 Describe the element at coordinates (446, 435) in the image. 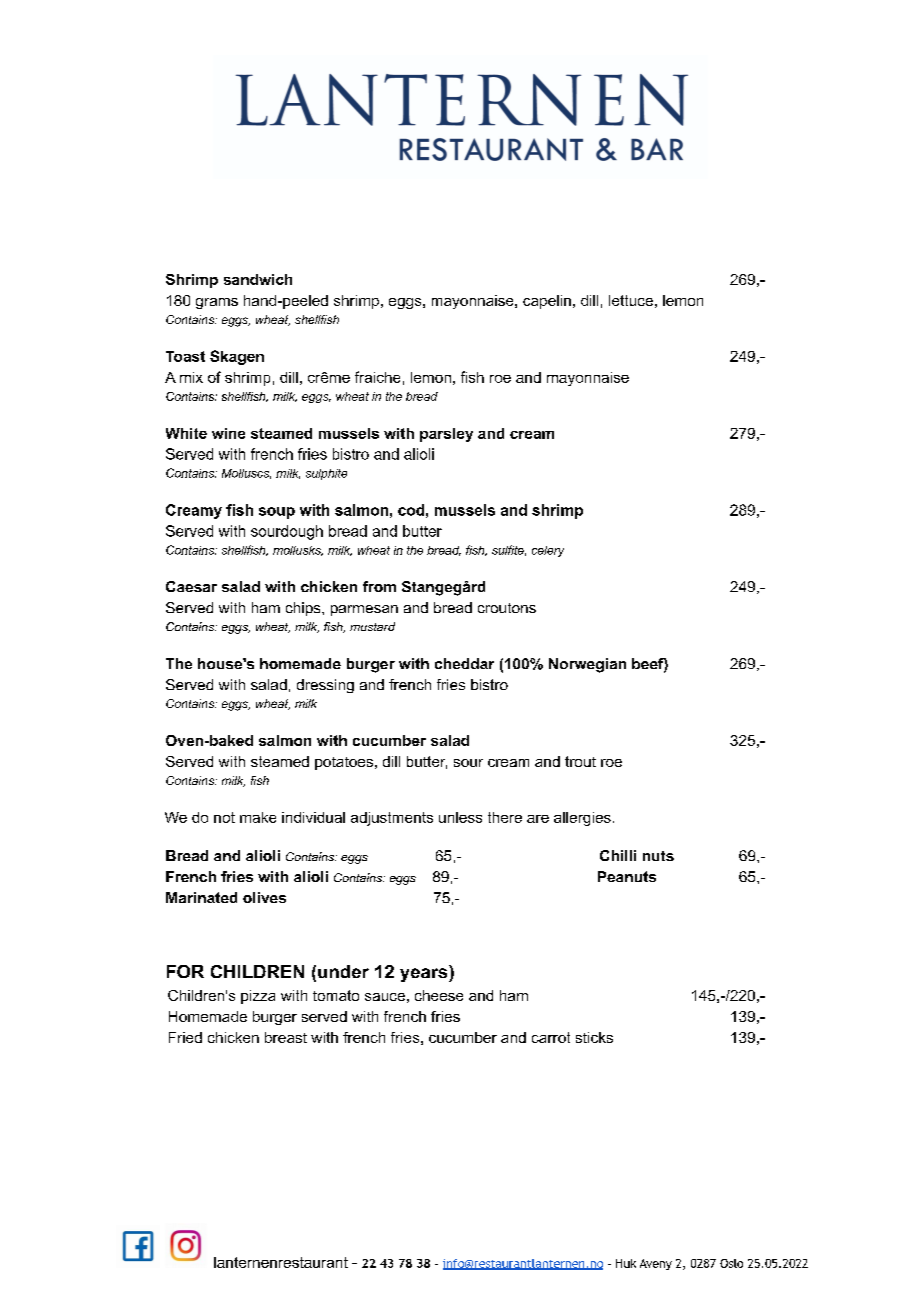

I see `parsley` at that location.
